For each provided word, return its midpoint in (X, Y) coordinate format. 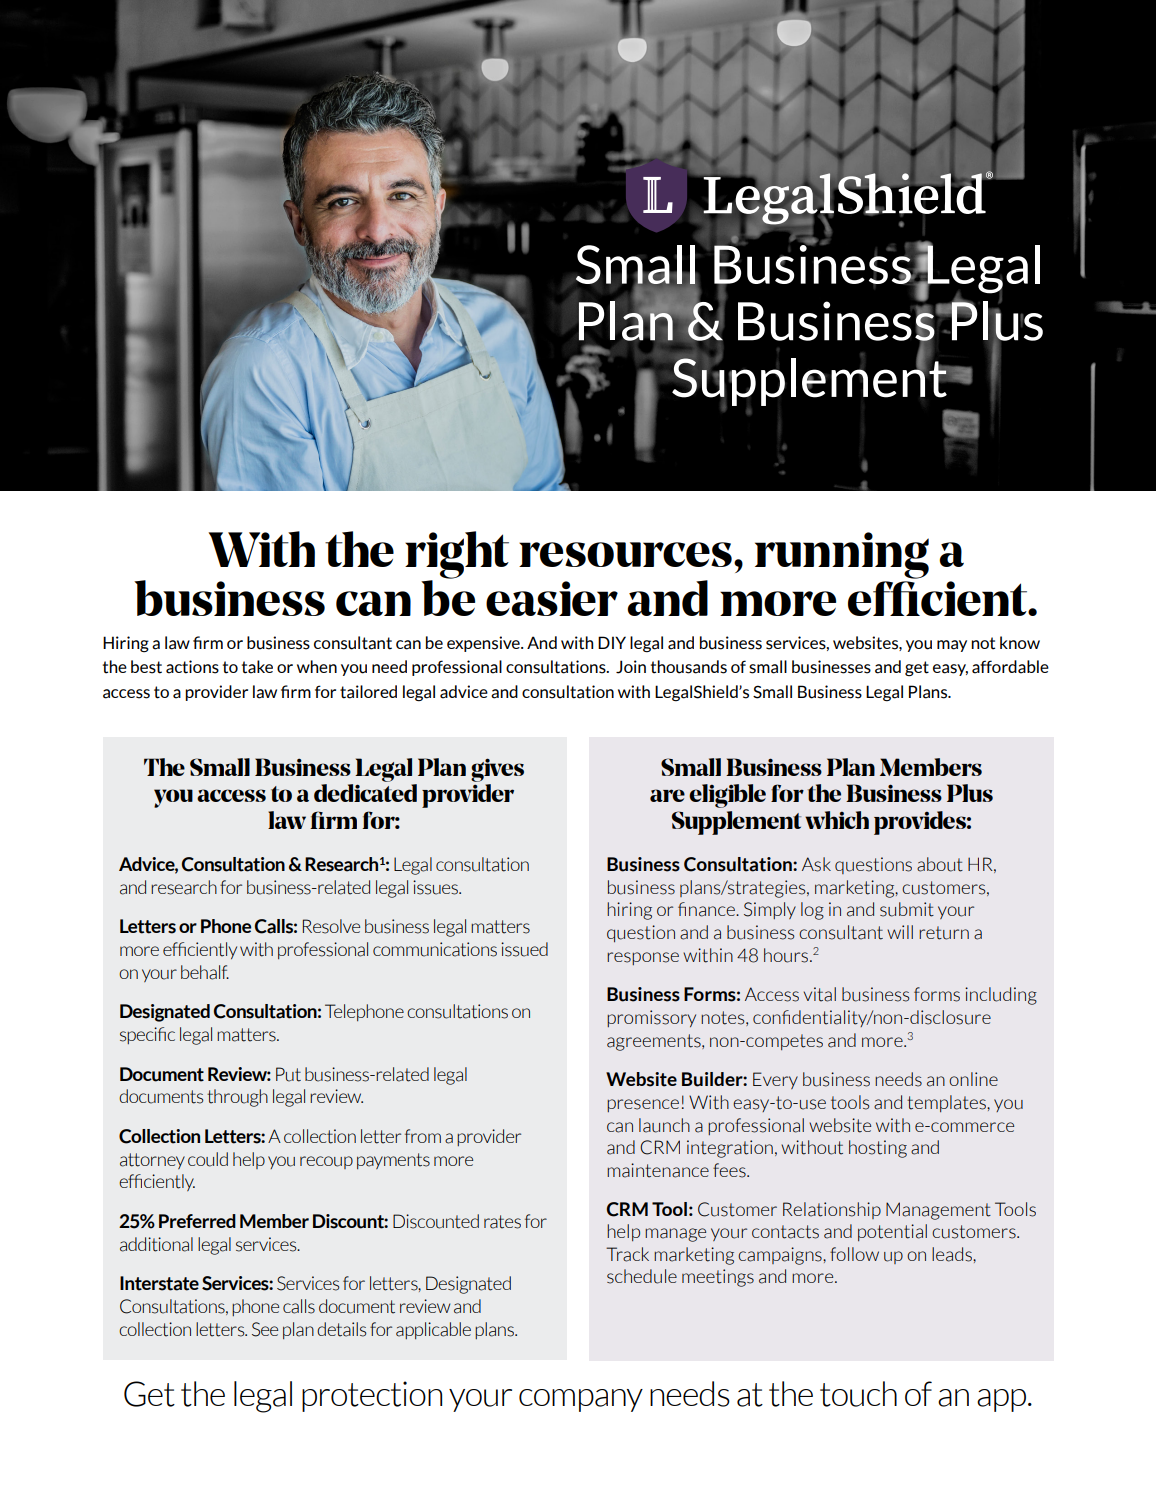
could (208, 1159)
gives (497, 770)
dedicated (365, 793)
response (643, 958)
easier (552, 598)
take (257, 667)
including (1001, 996)
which (837, 820)
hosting (878, 1149)
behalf (205, 972)
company (581, 1400)
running (842, 555)
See (265, 1329)
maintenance (658, 1170)
